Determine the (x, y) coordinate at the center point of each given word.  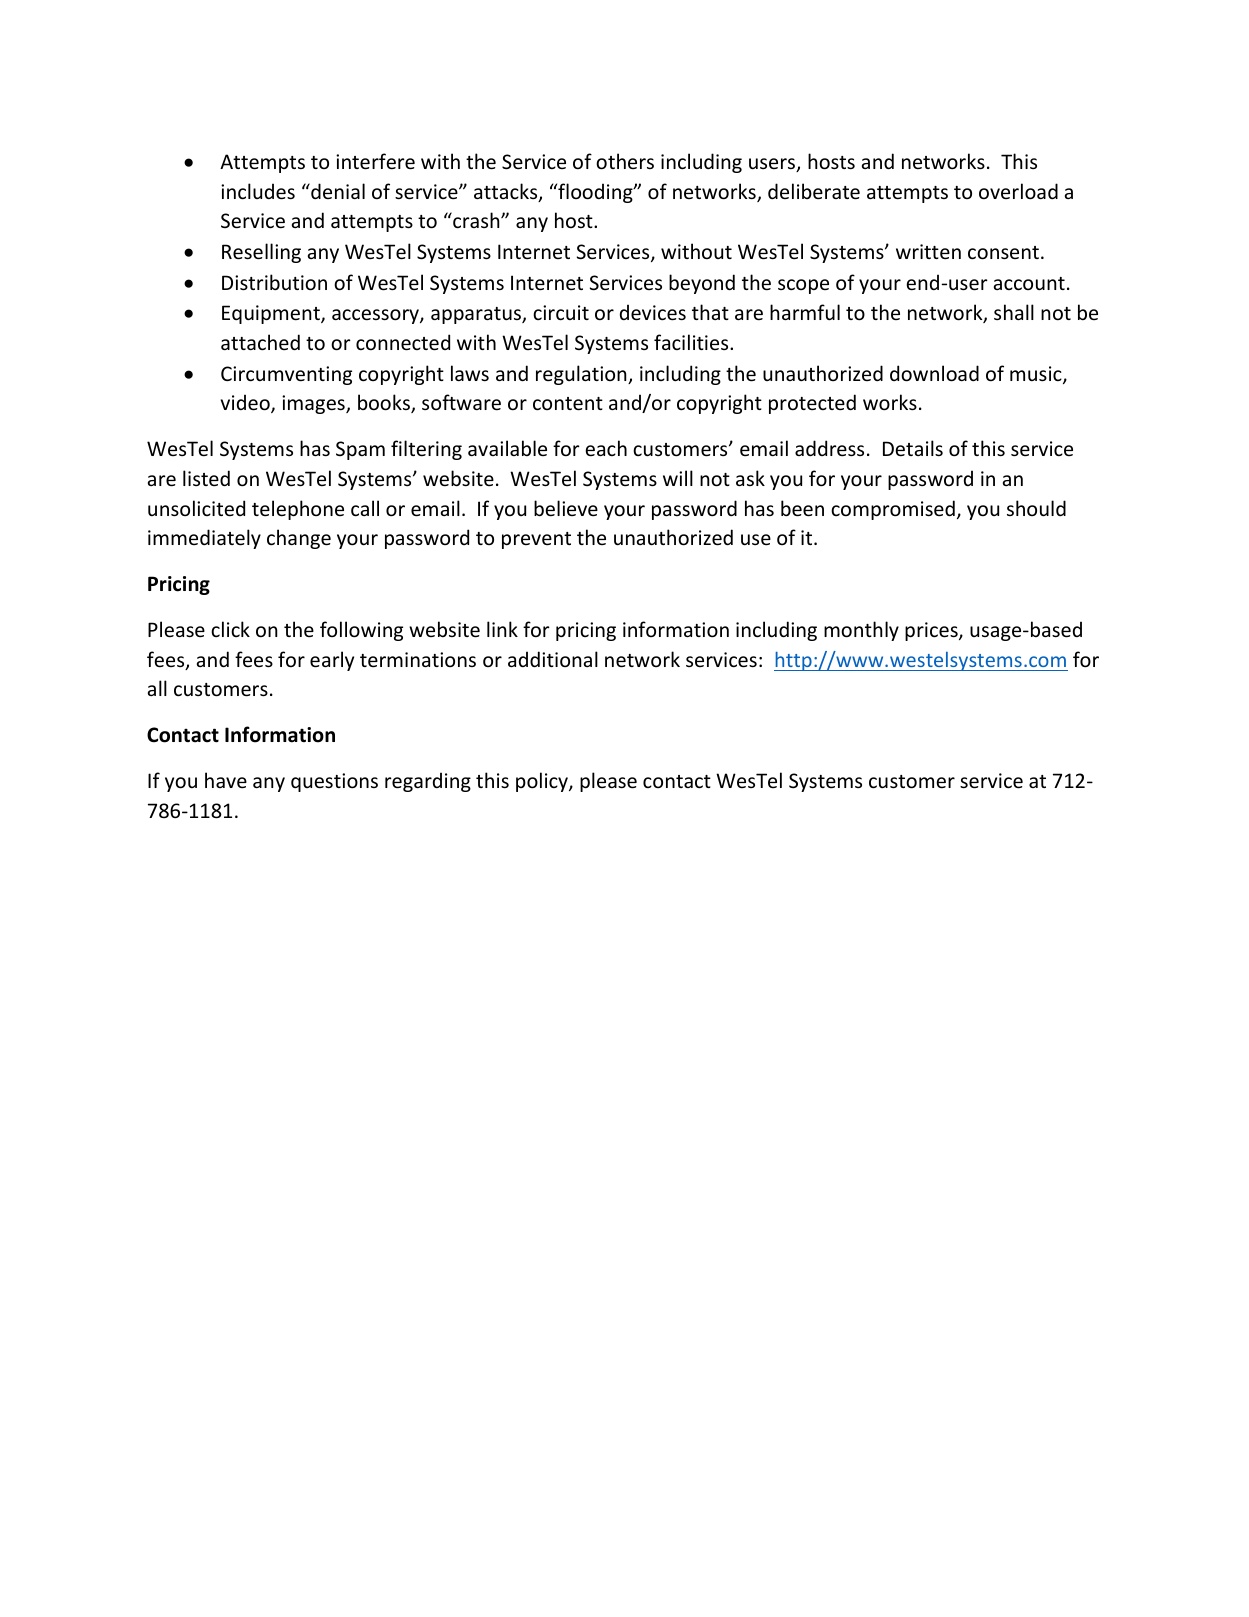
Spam (360, 450)
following (361, 631)
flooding (595, 193)
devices (653, 312)
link (502, 629)
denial (337, 191)
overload (1018, 191)
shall (1014, 312)
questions (334, 782)
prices (932, 631)
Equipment (272, 314)
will (678, 478)
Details (913, 448)
